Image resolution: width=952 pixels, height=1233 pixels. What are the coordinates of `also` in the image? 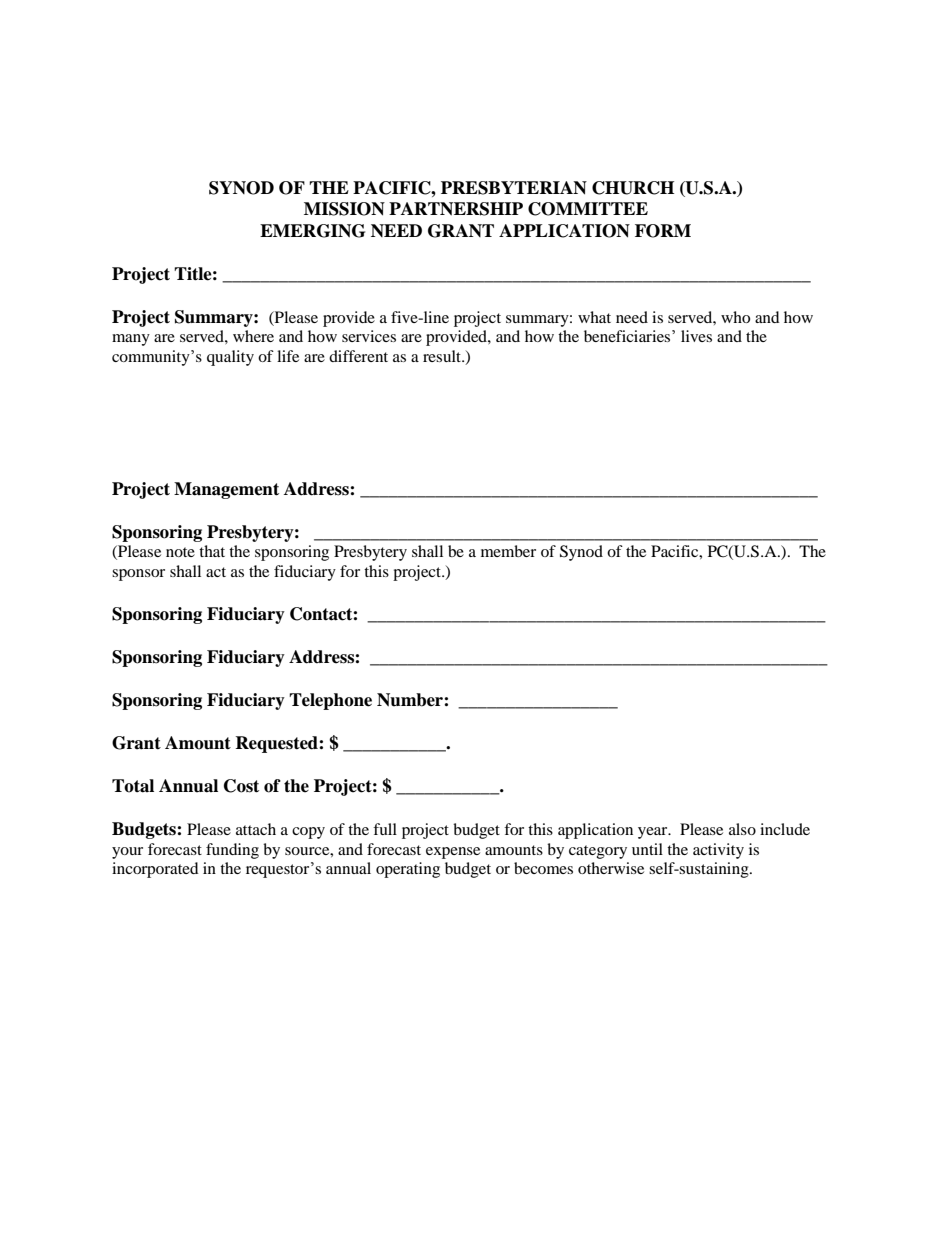 It's located at (742, 829).
